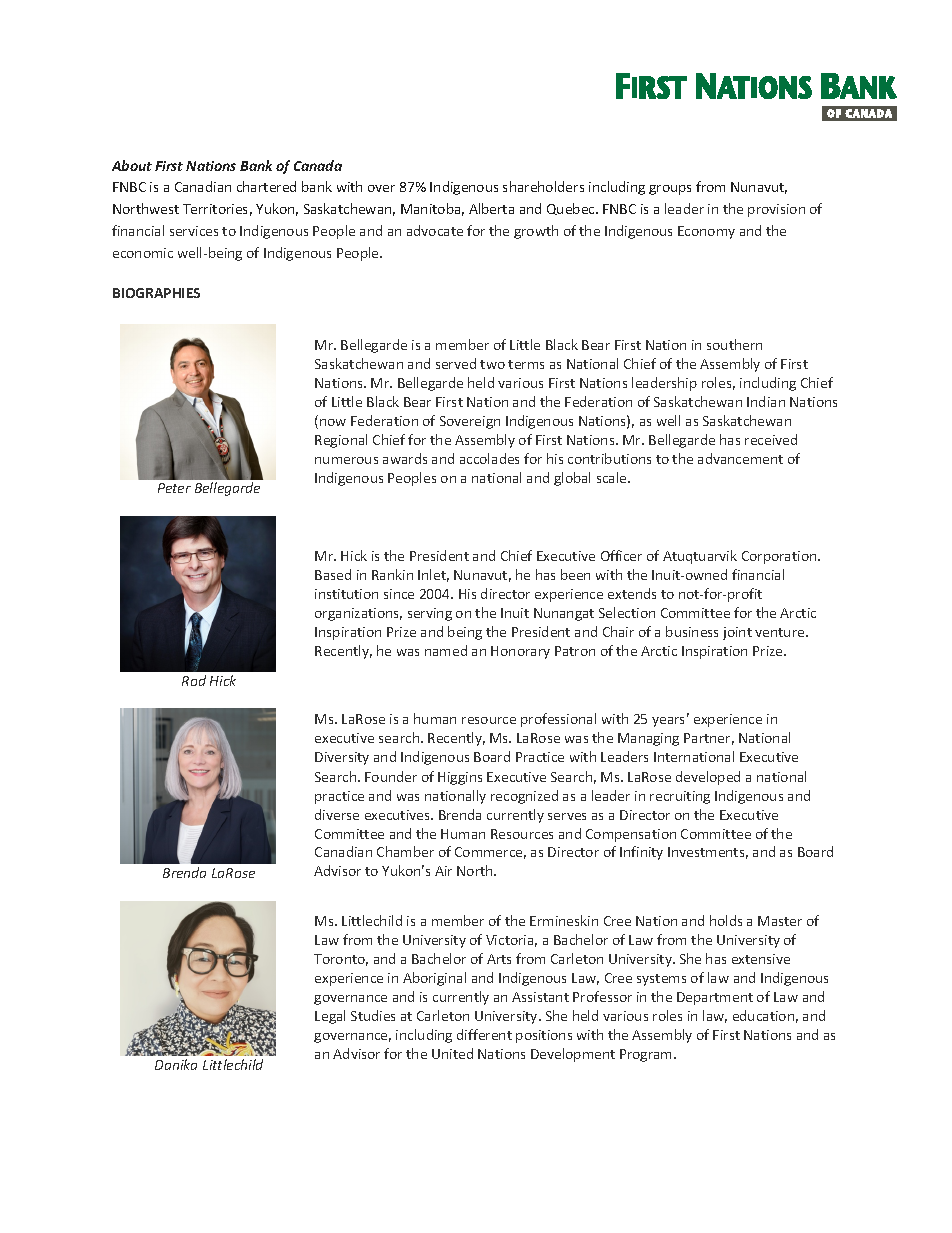 The image size is (952, 1233). Describe the element at coordinates (489, 458) in the screenshot. I see `accolades` at that location.
